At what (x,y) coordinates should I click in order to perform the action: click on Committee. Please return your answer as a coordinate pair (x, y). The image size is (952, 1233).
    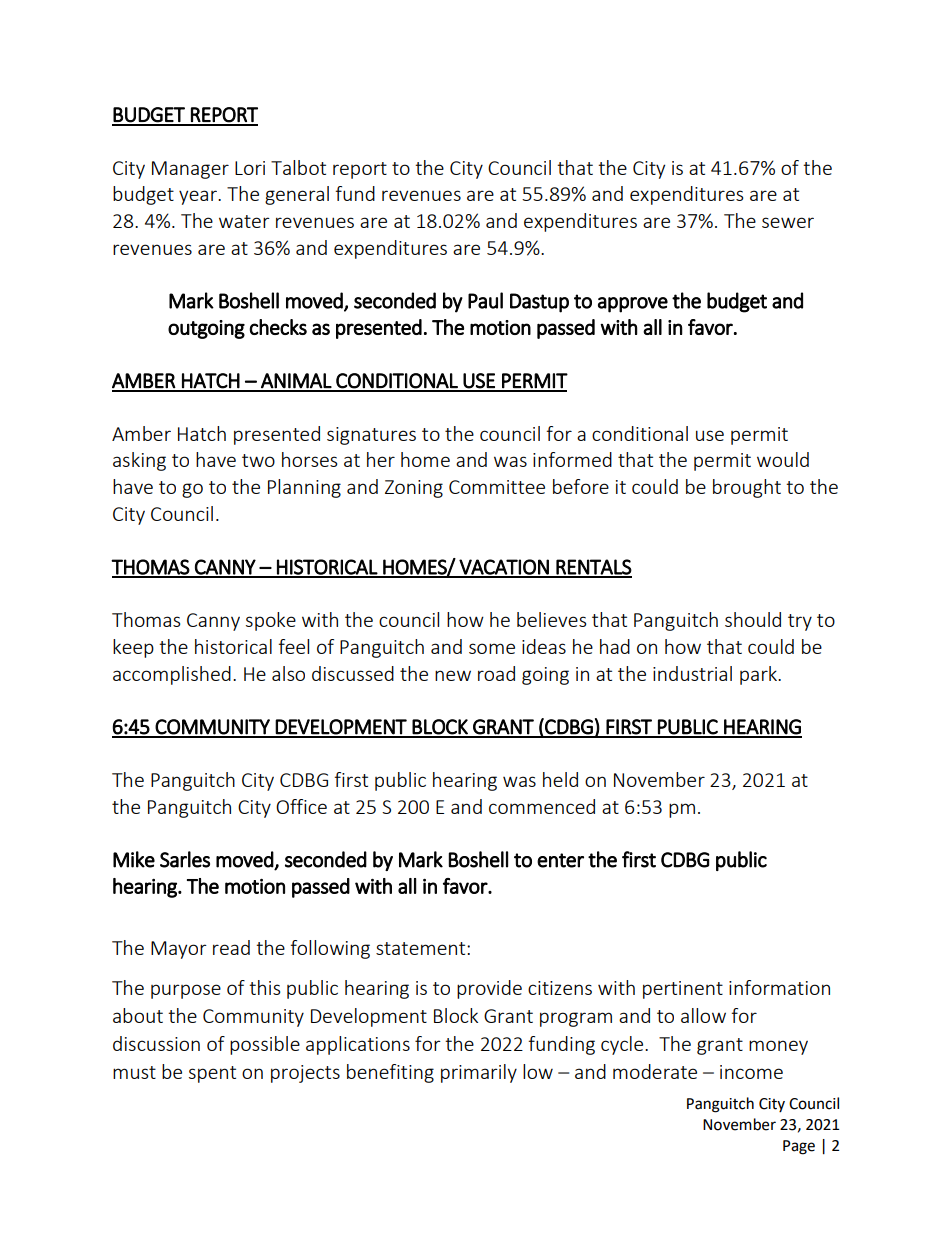
    Looking at the image, I should click on (497, 487).
